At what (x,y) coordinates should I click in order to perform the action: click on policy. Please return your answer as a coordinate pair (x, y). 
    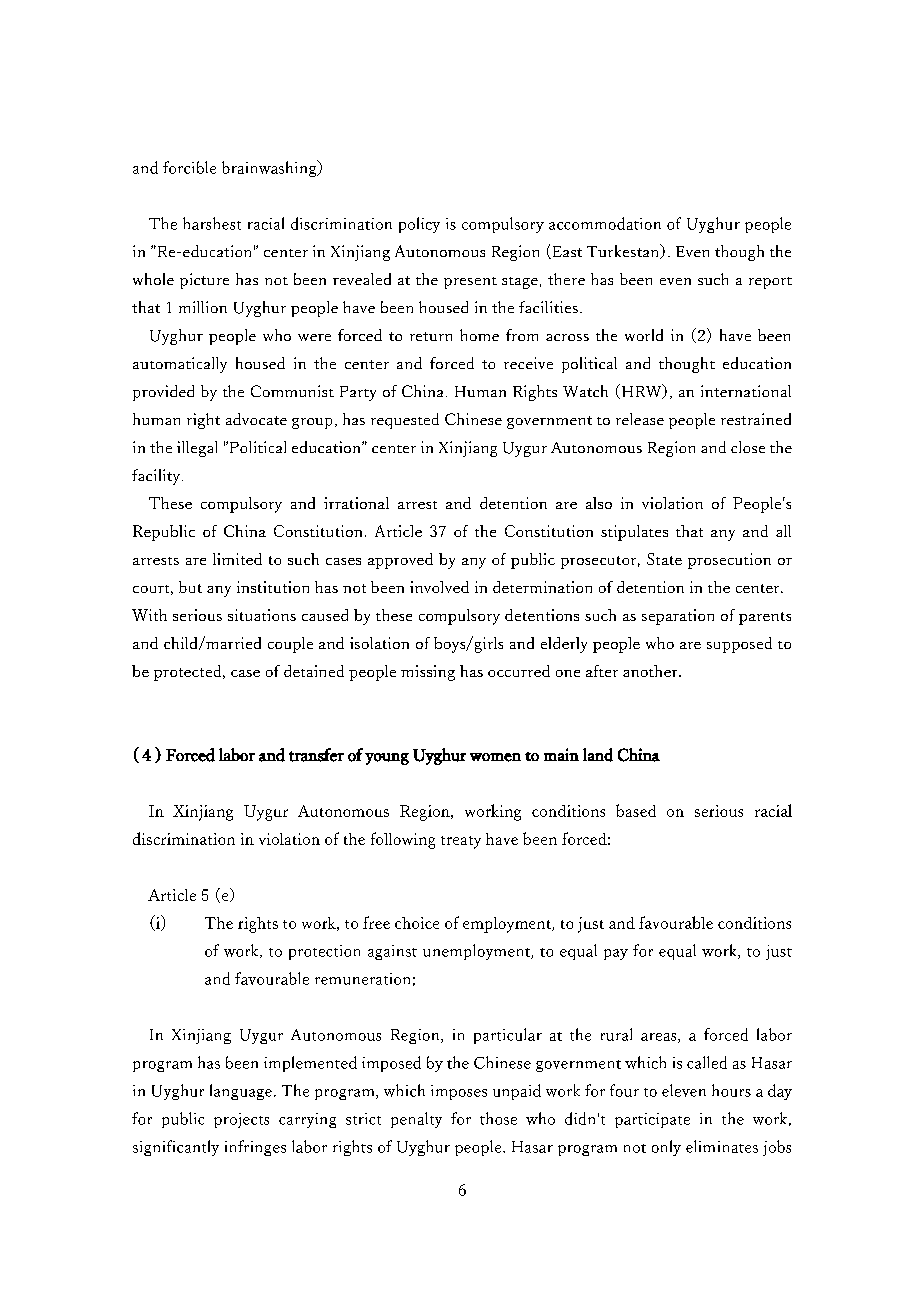
    Looking at the image, I should click on (419, 225).
